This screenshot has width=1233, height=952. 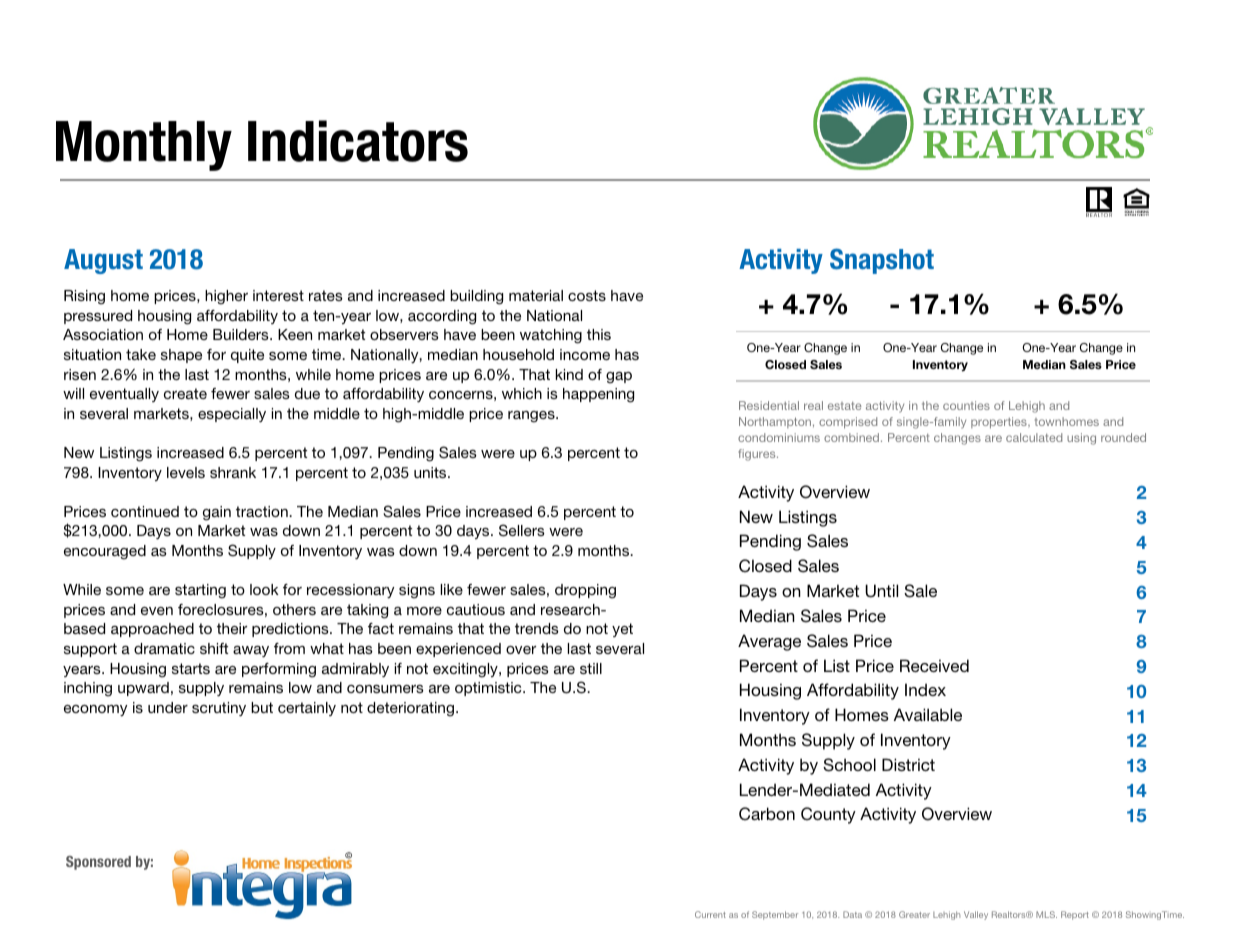 What do you see at coordinates (522, 530) in the screenshot?
I see `Sellers` at bounding box center [522, 530].
